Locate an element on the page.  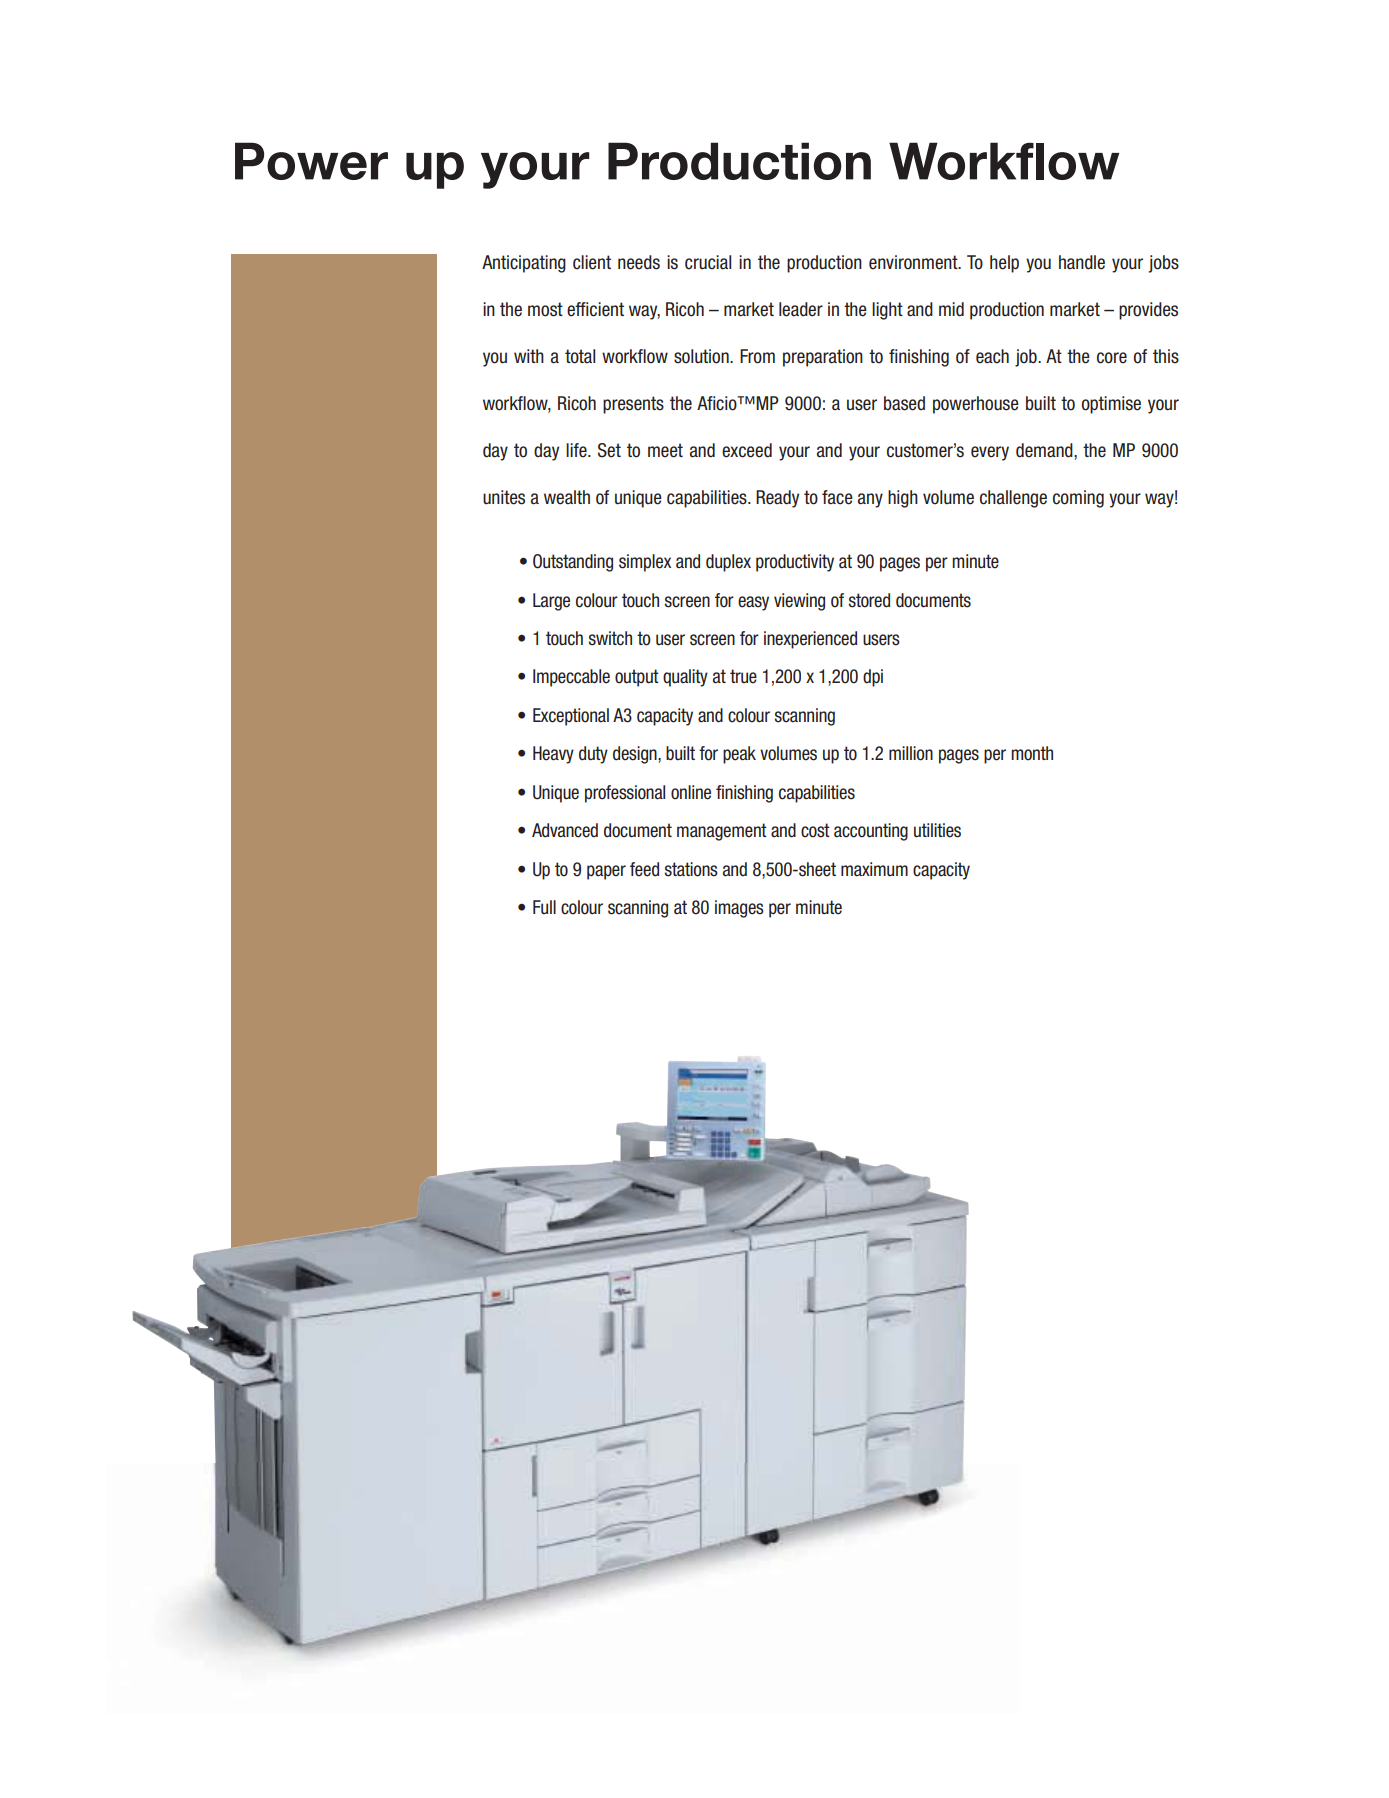
client is located at coordinates (592, 262).
